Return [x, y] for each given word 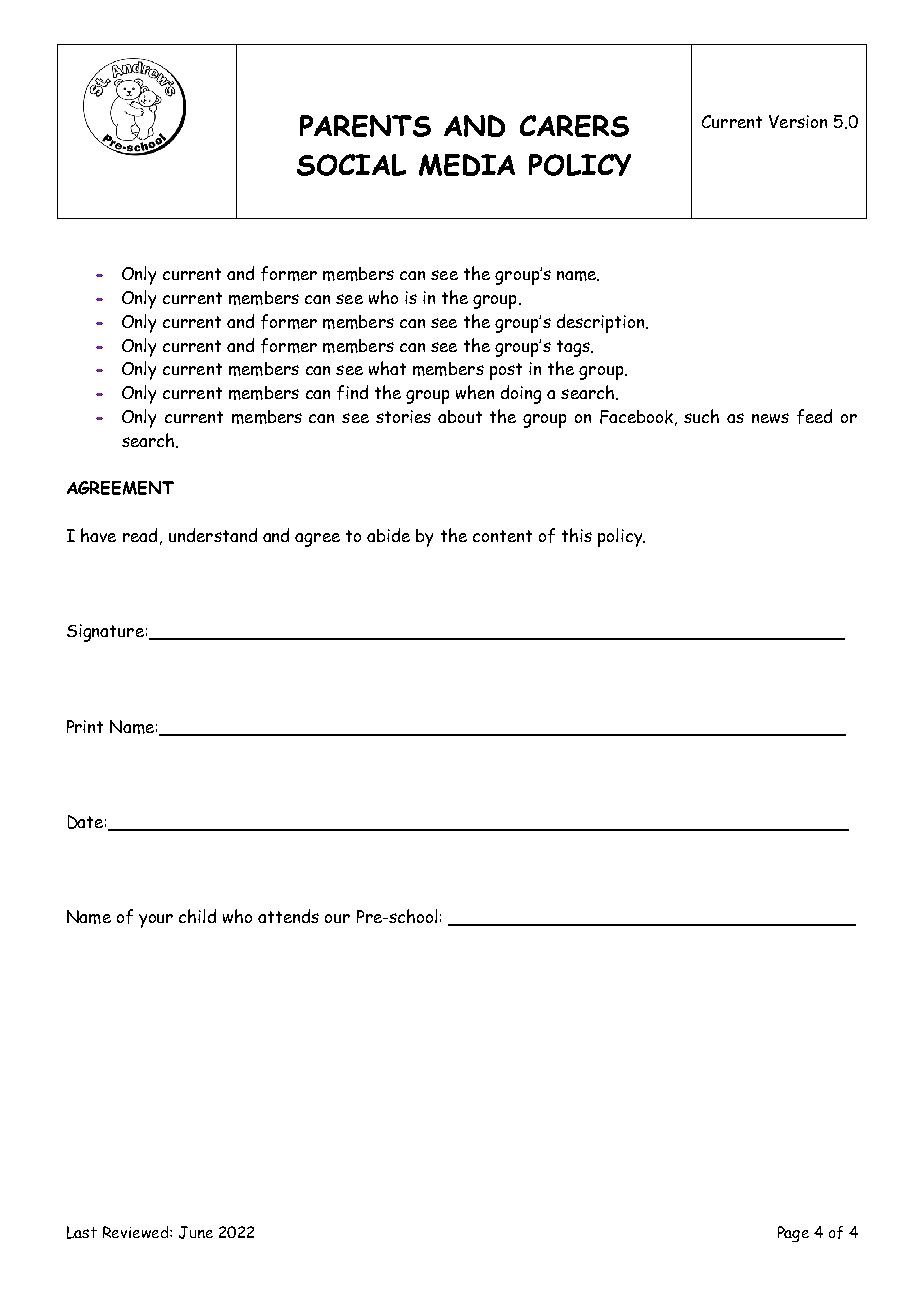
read [140, 535]
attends [288, 916]
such [701, 416]
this [577, 535]
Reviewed [137, 1232]
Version [798, 121]
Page [793, 1234]
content [502, 536]
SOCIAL [351, 165]
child [197, 916]
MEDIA [467, 165]
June [196, 1232]
